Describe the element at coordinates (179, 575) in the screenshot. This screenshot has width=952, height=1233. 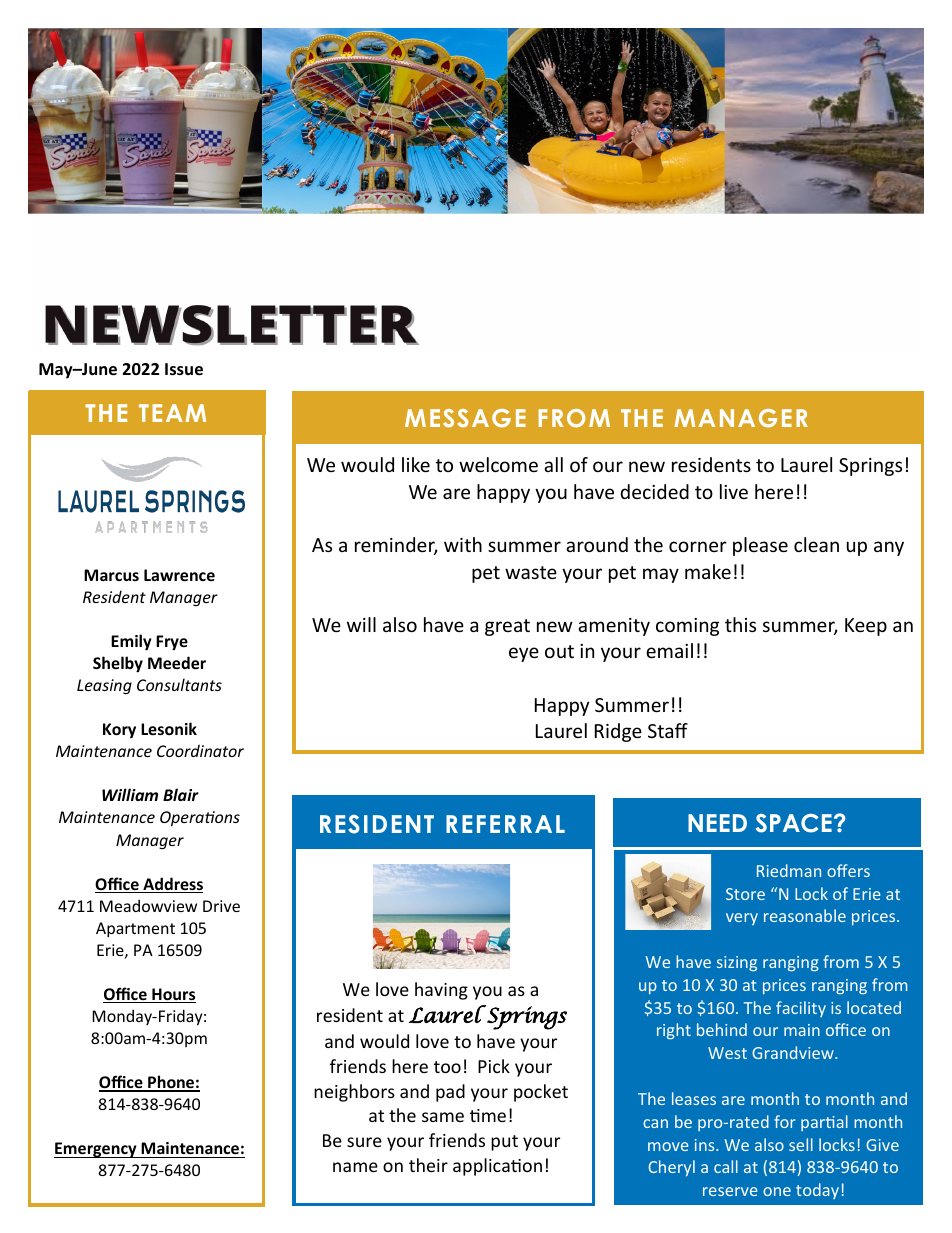
I see `Lawrence` at that location.
